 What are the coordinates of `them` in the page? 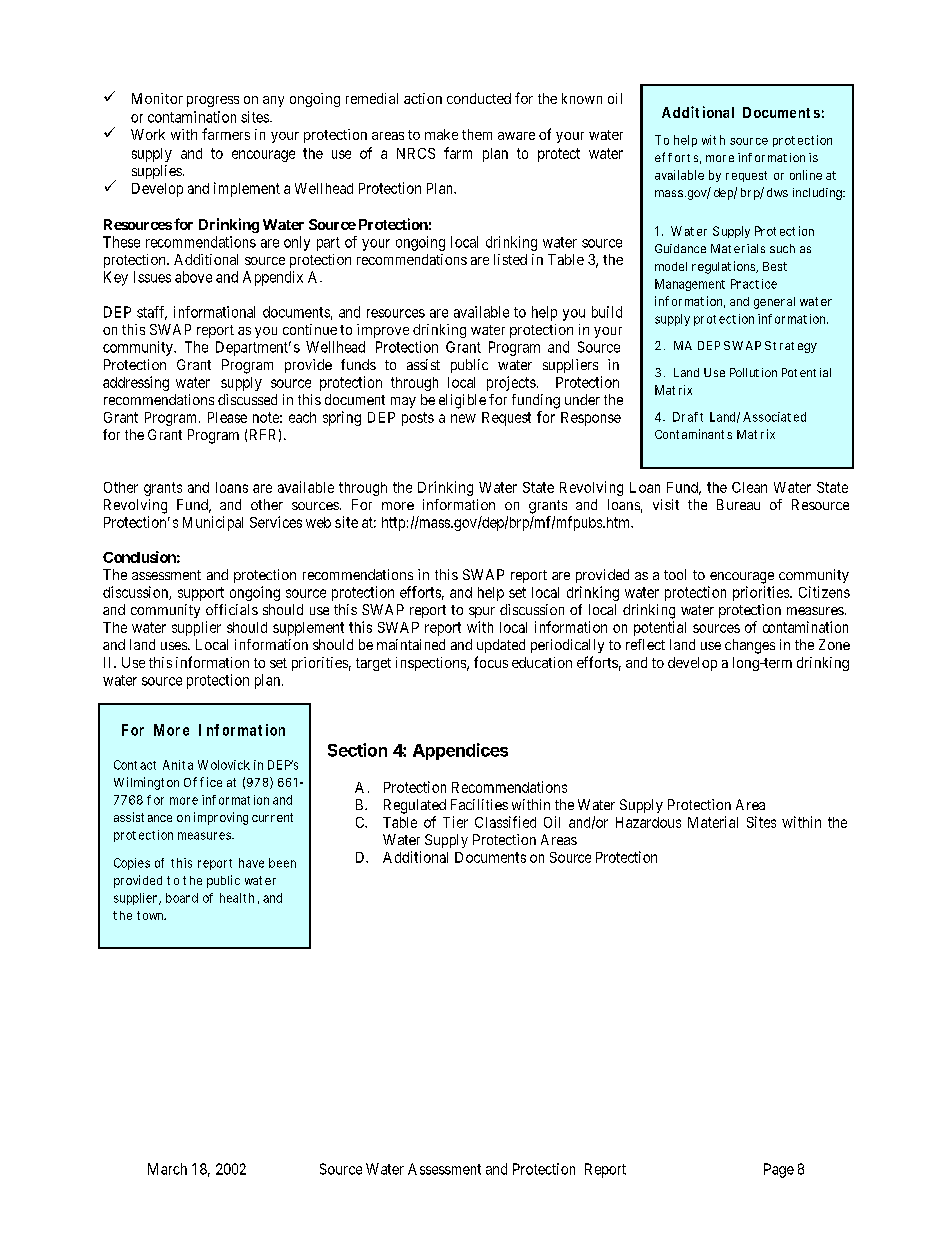 It's located at (477, 134).
